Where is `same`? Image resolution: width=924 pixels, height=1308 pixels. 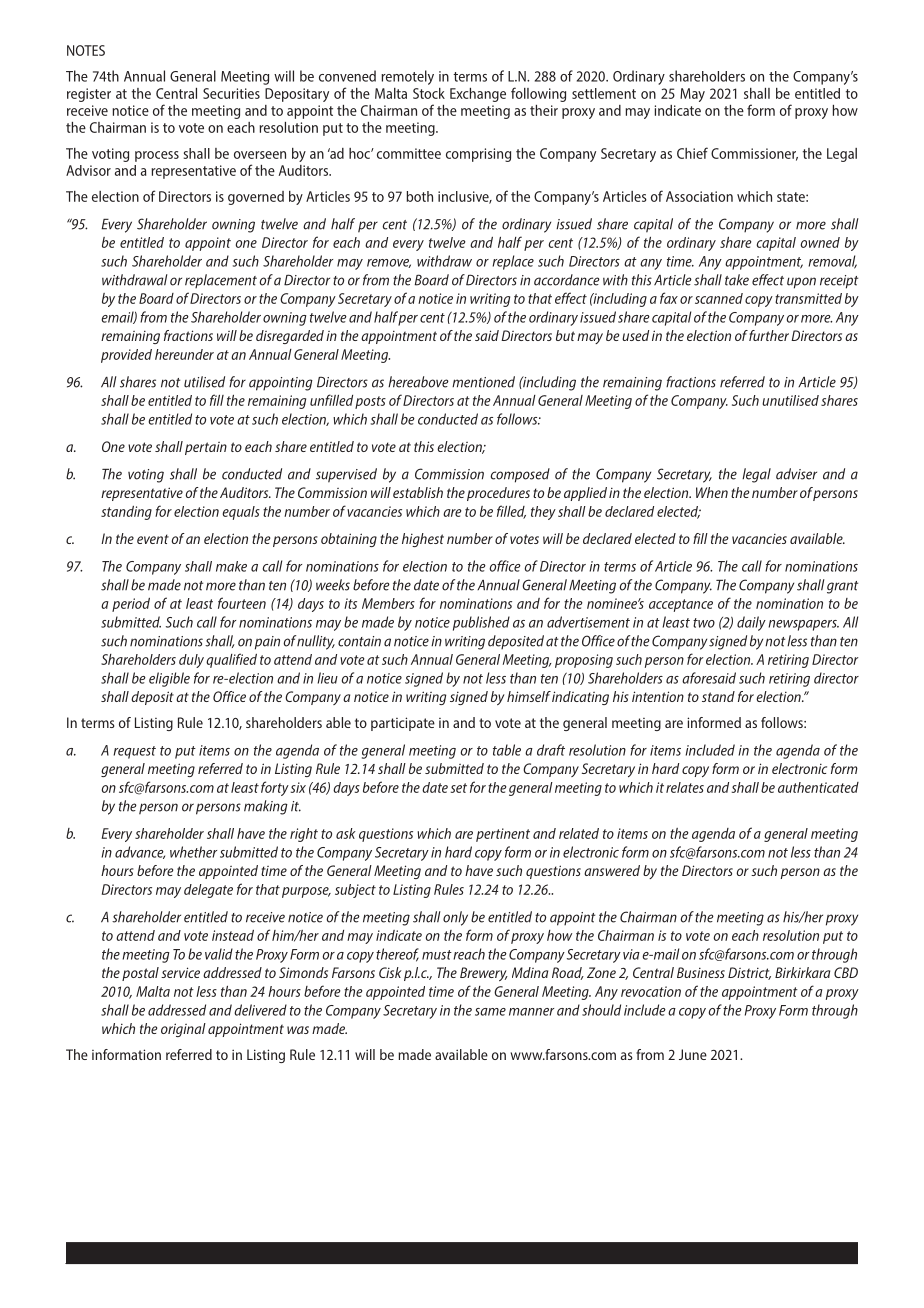
same is located at coordinates (490, 1012).
